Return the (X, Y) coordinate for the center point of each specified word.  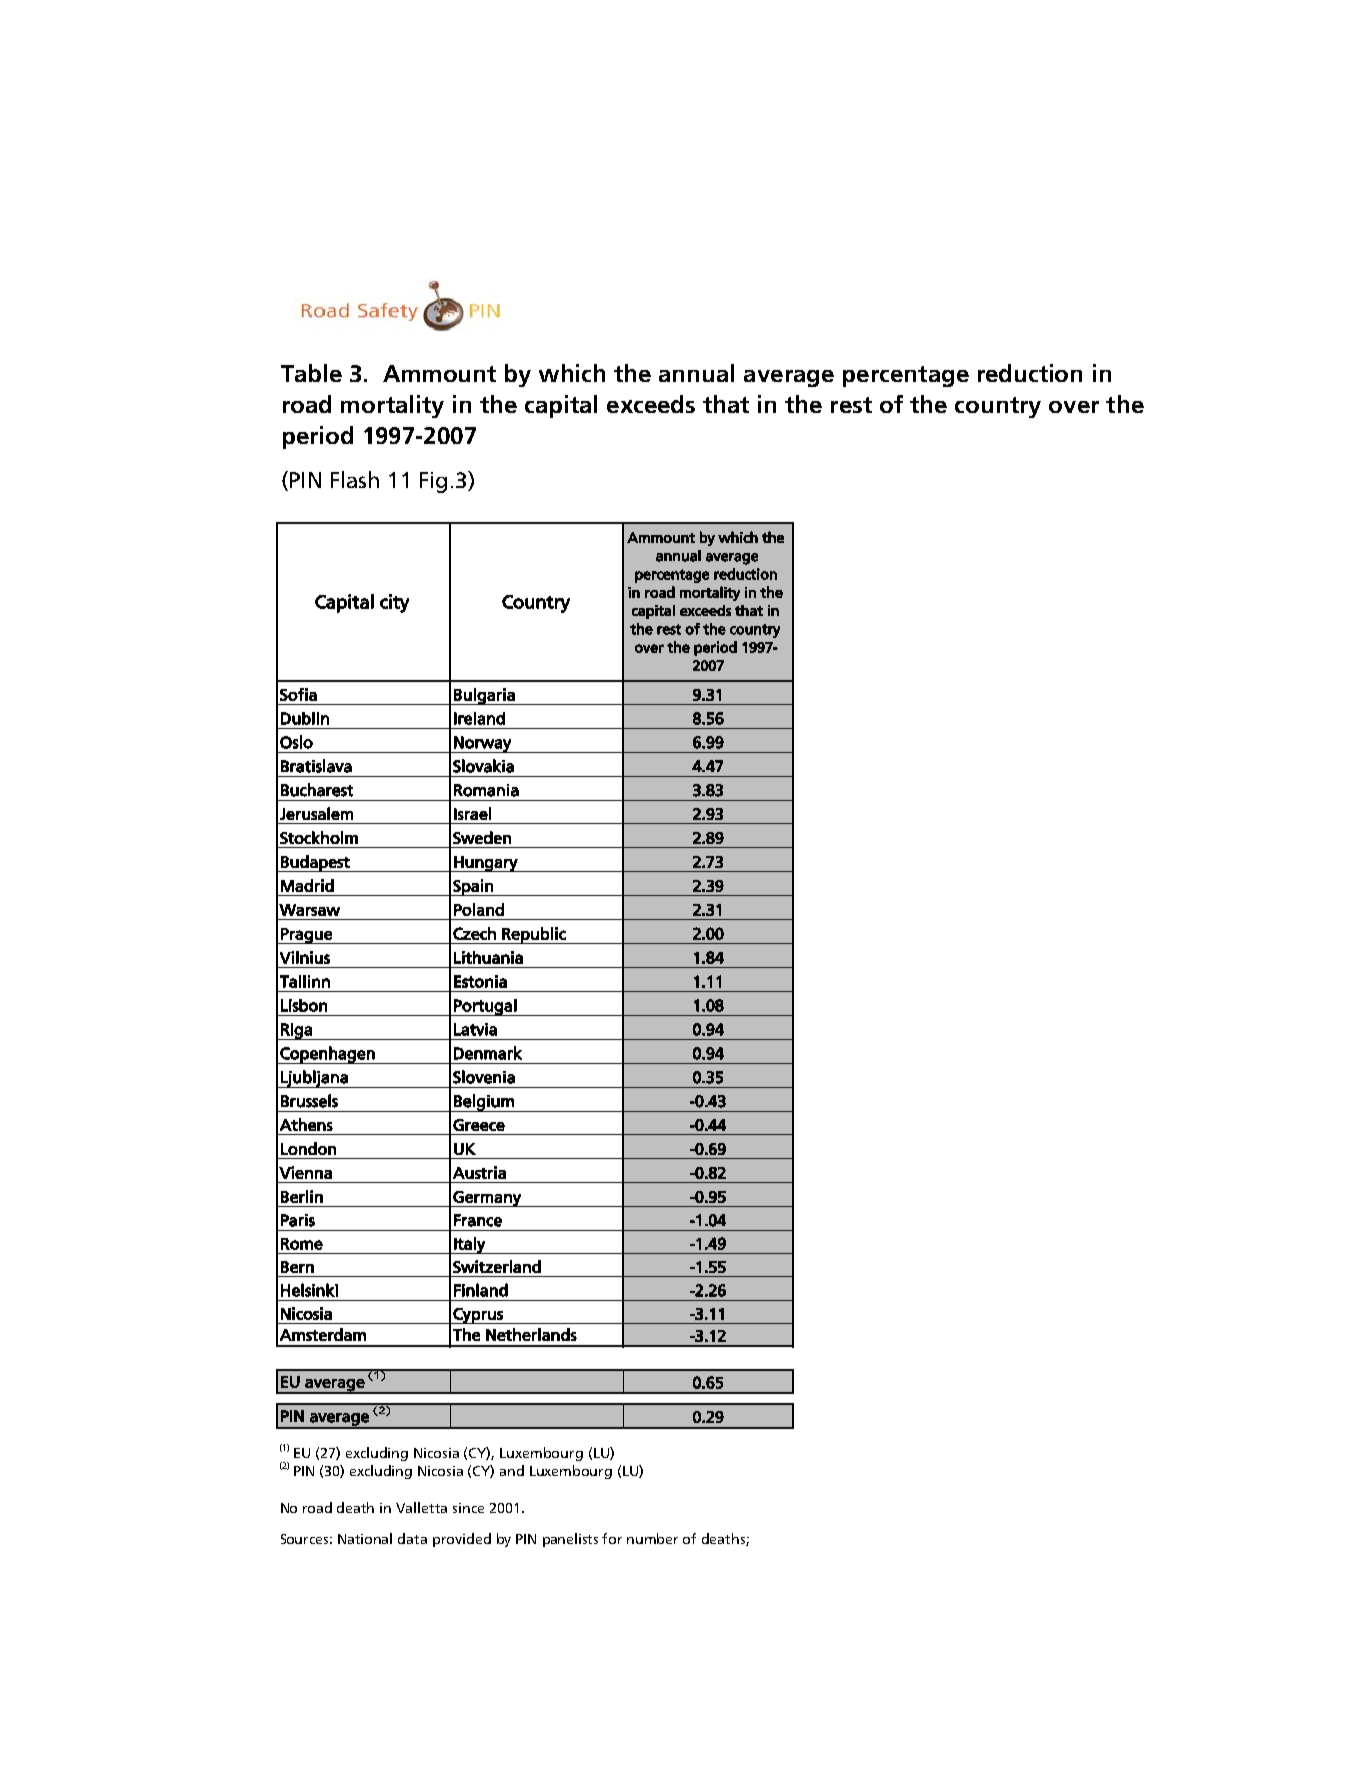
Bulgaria (484, 696)
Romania (486, 790)
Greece (479, 1125)
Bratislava (316, 766)
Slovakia (483, 766)
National (365, 1538)
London (308, 1148)
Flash (355, 479)
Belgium (484, 1103)
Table (311, 373)
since (468, 1508)
